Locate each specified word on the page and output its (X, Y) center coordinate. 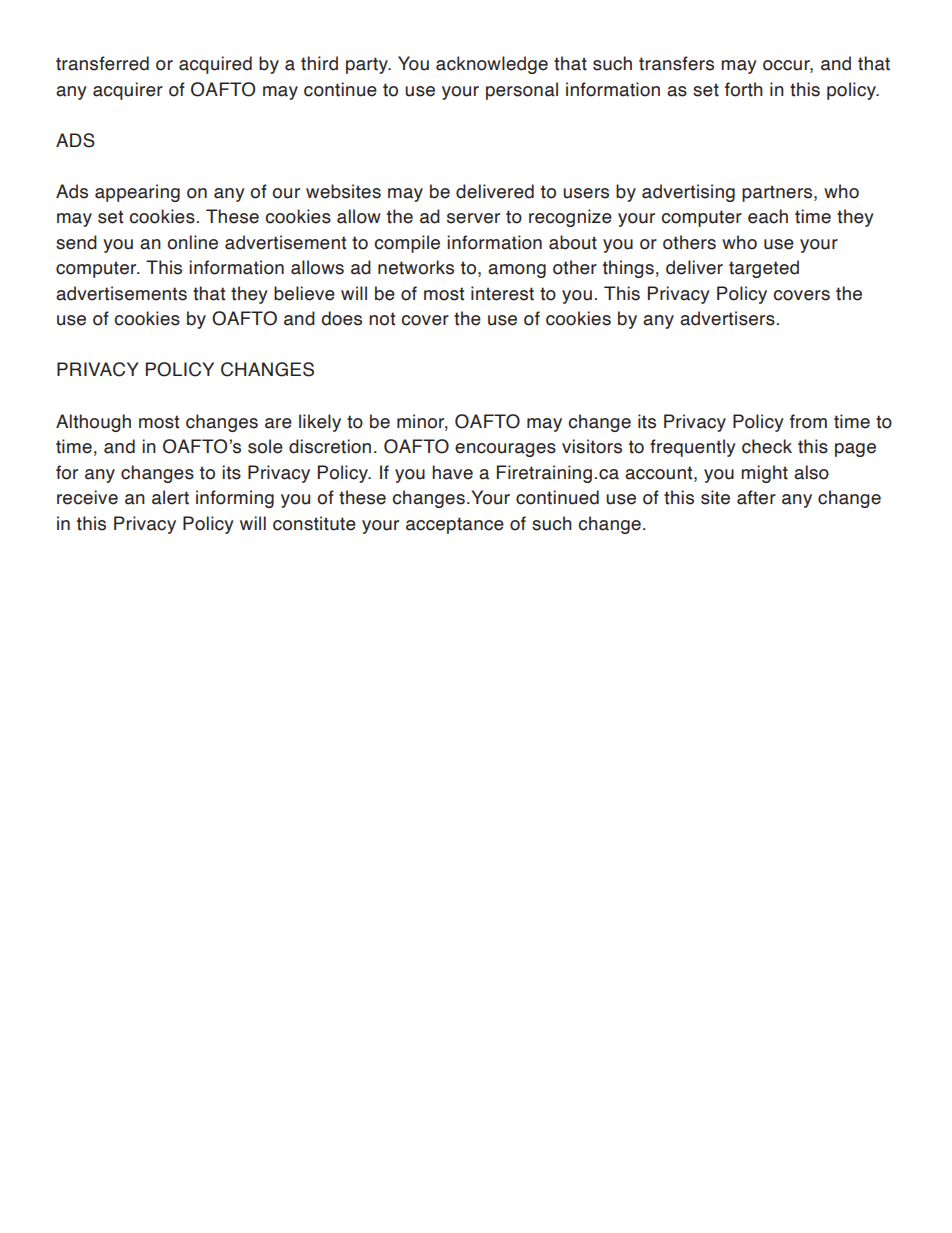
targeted (764, 269)
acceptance (455, 525)
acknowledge (492, 65)
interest (502, 293)
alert (170, 497)
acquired (215, 65)
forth (744, 89)
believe (304, 293)
